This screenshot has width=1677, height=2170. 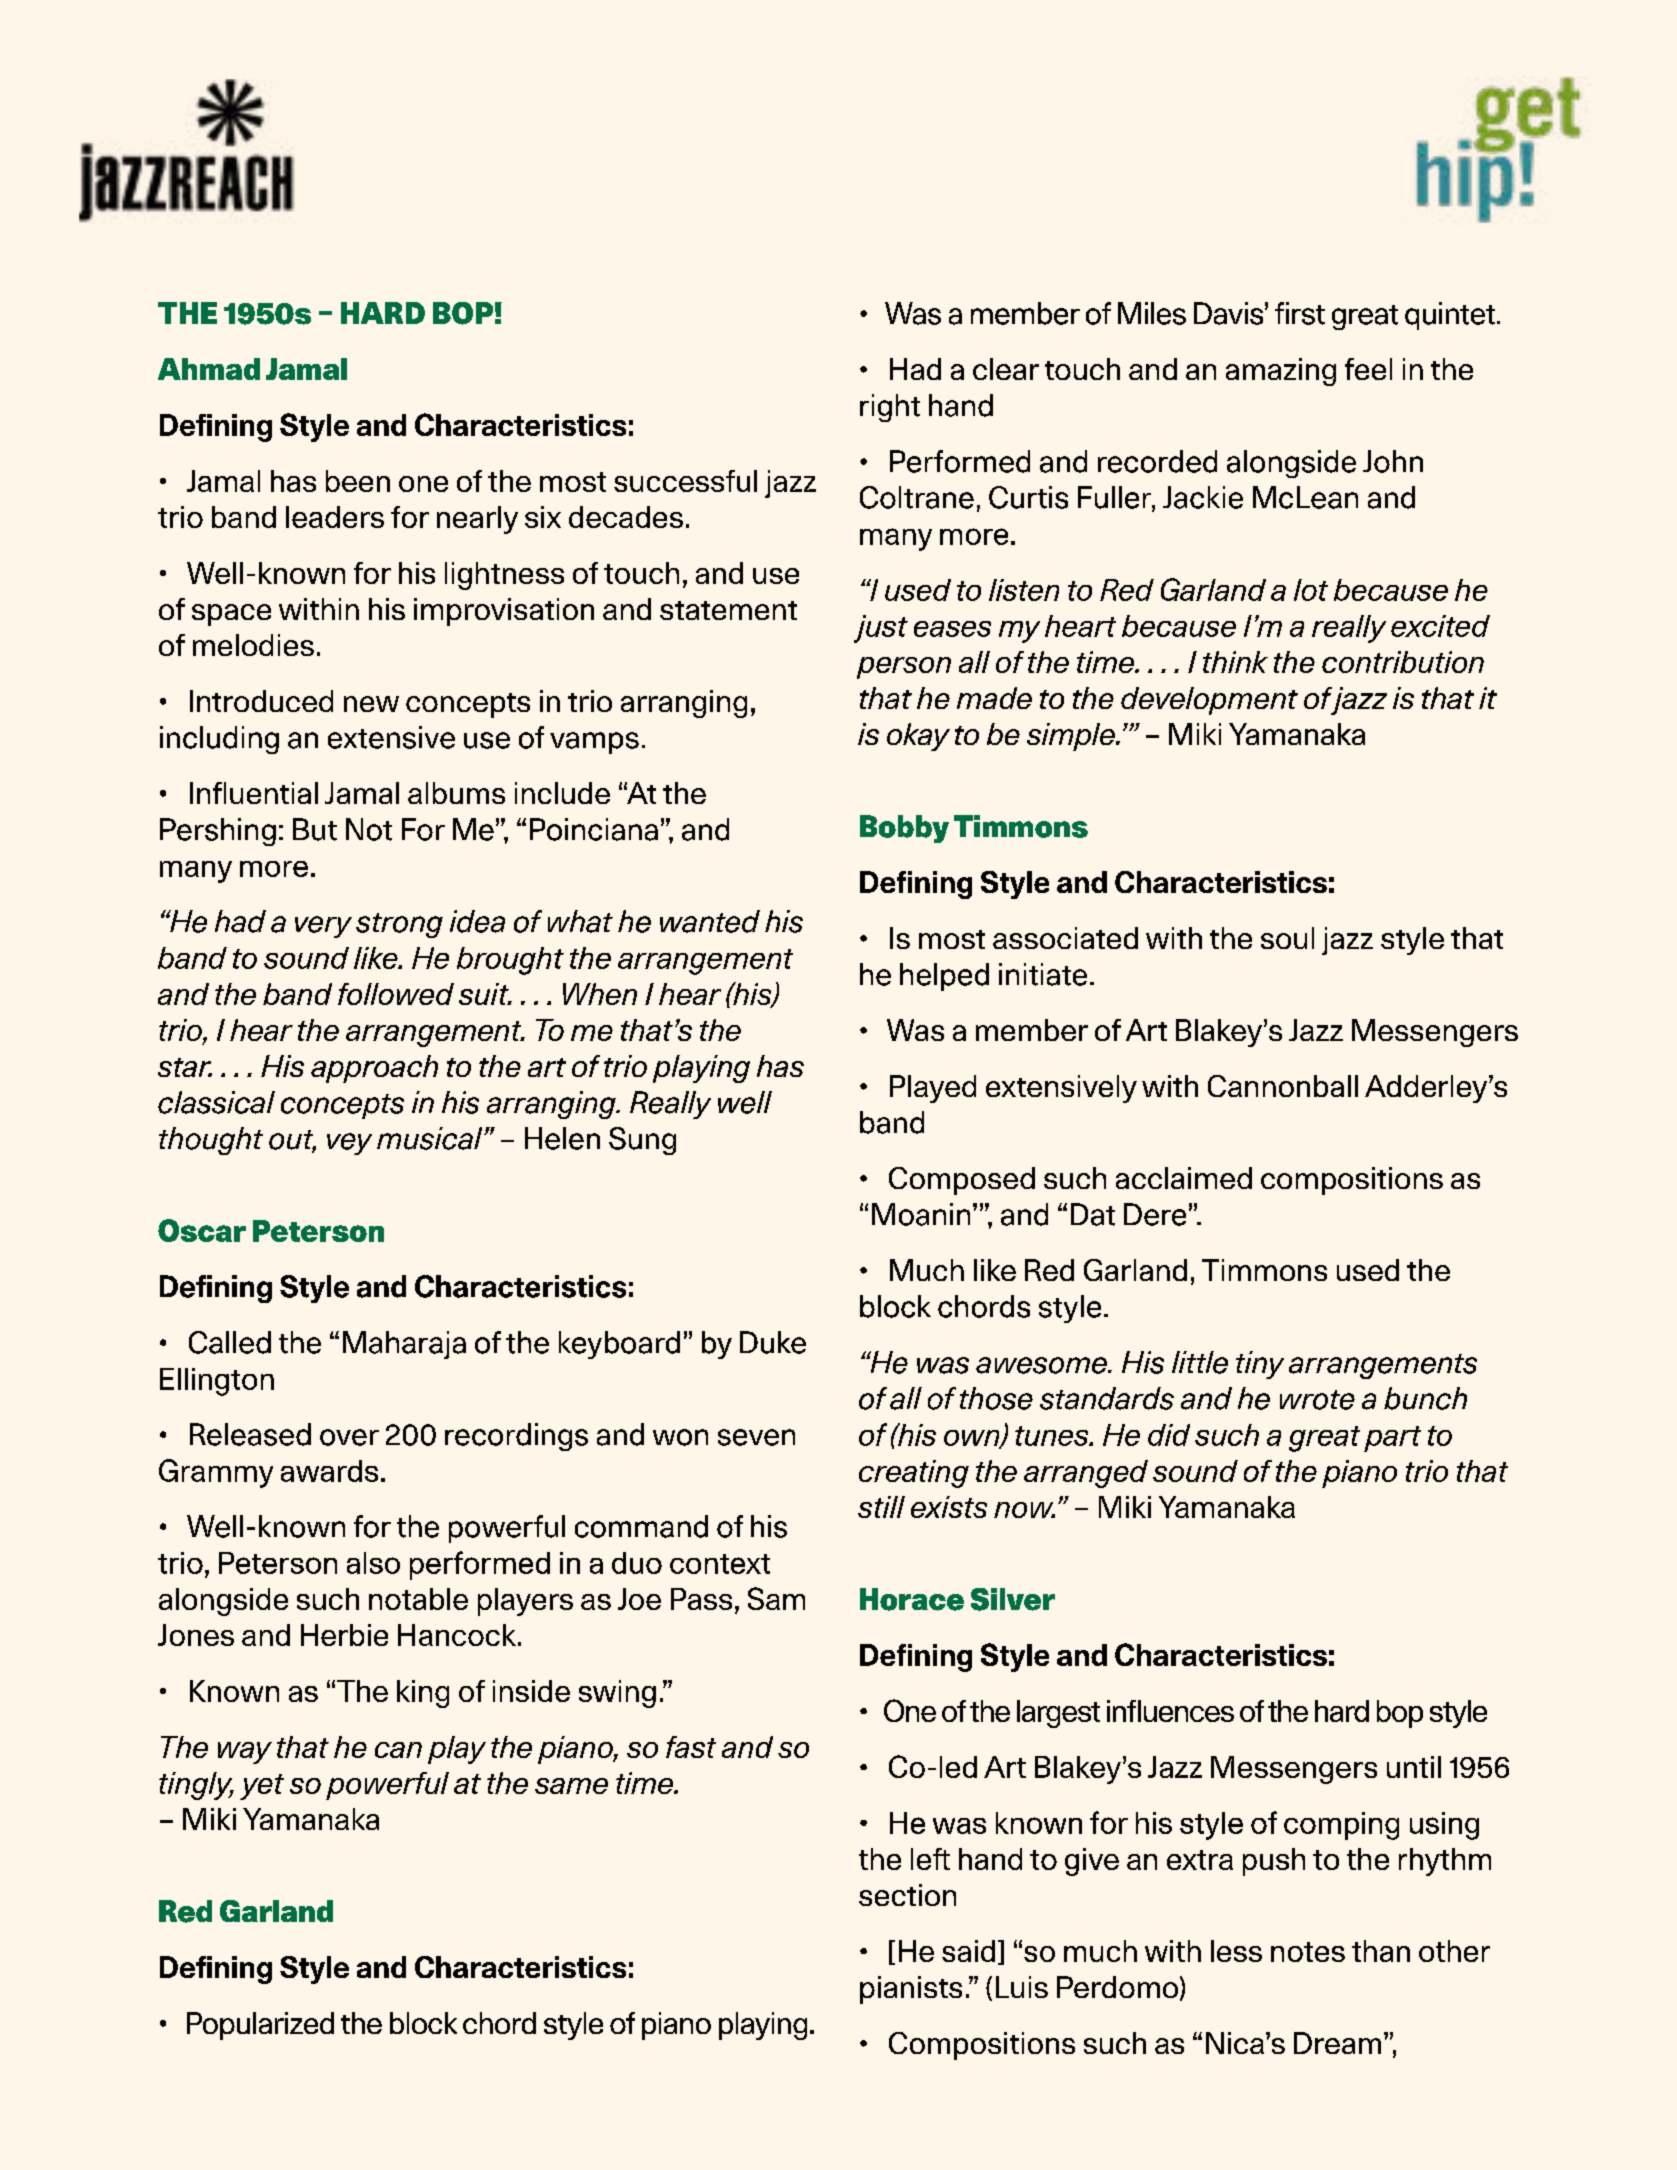 What do you see at coordinates (911, 1990) in the screenshot?
I see `pianists` at bounding box center [911, 1990].
